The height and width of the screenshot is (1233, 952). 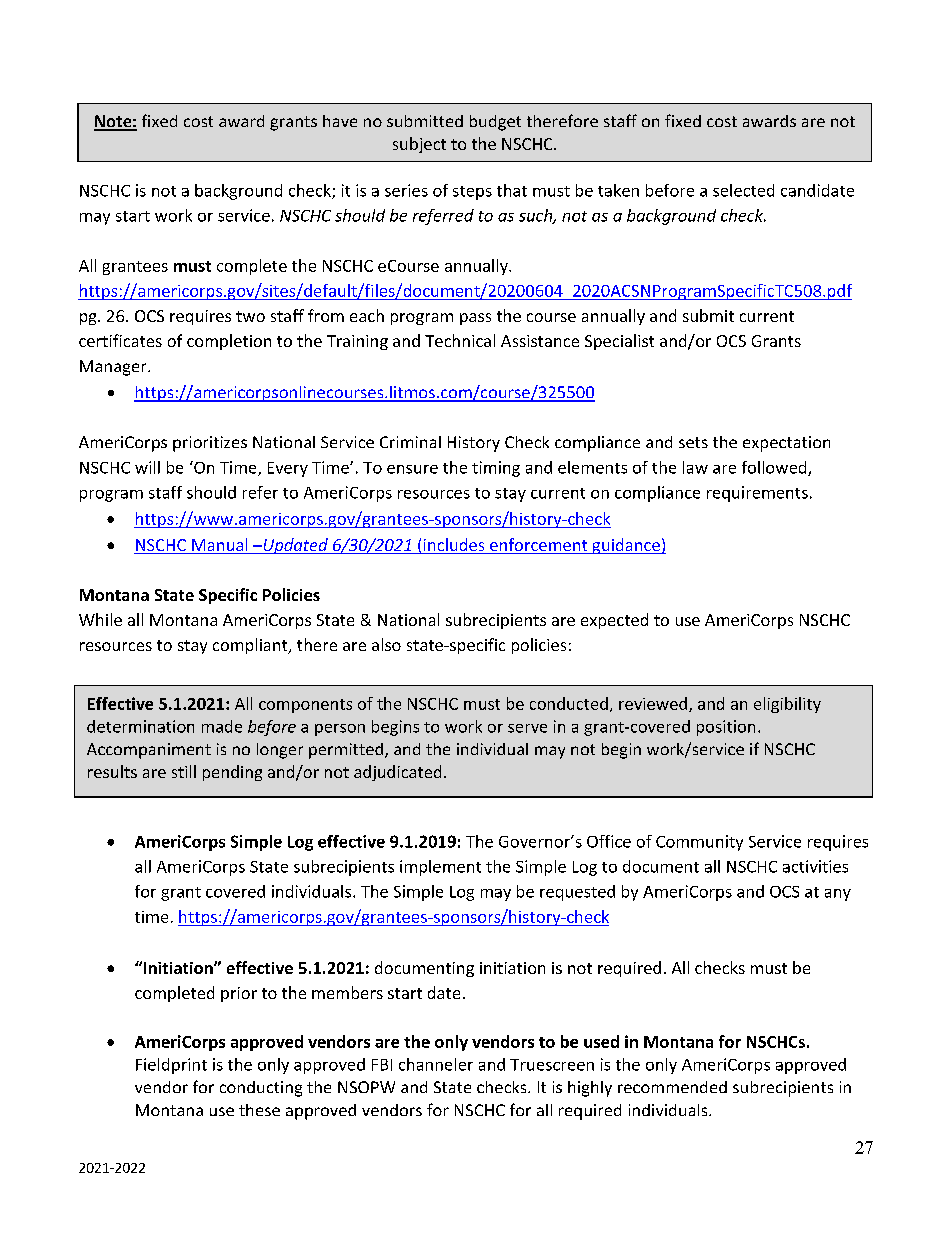 I want to click on expected, so click(x=614, y=621).
